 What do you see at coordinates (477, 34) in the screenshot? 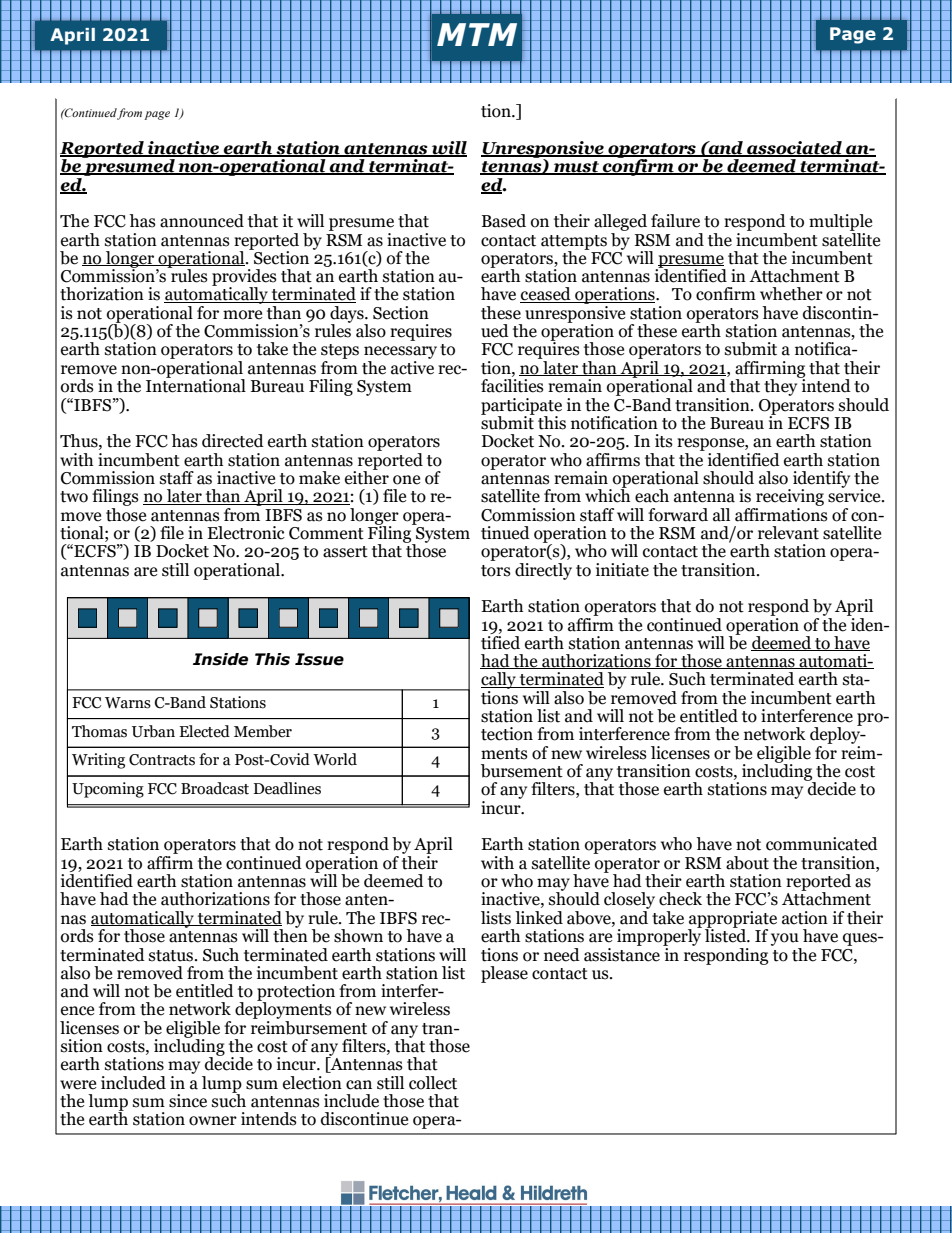
I see `MTM` at bounding box center [477, 34].
